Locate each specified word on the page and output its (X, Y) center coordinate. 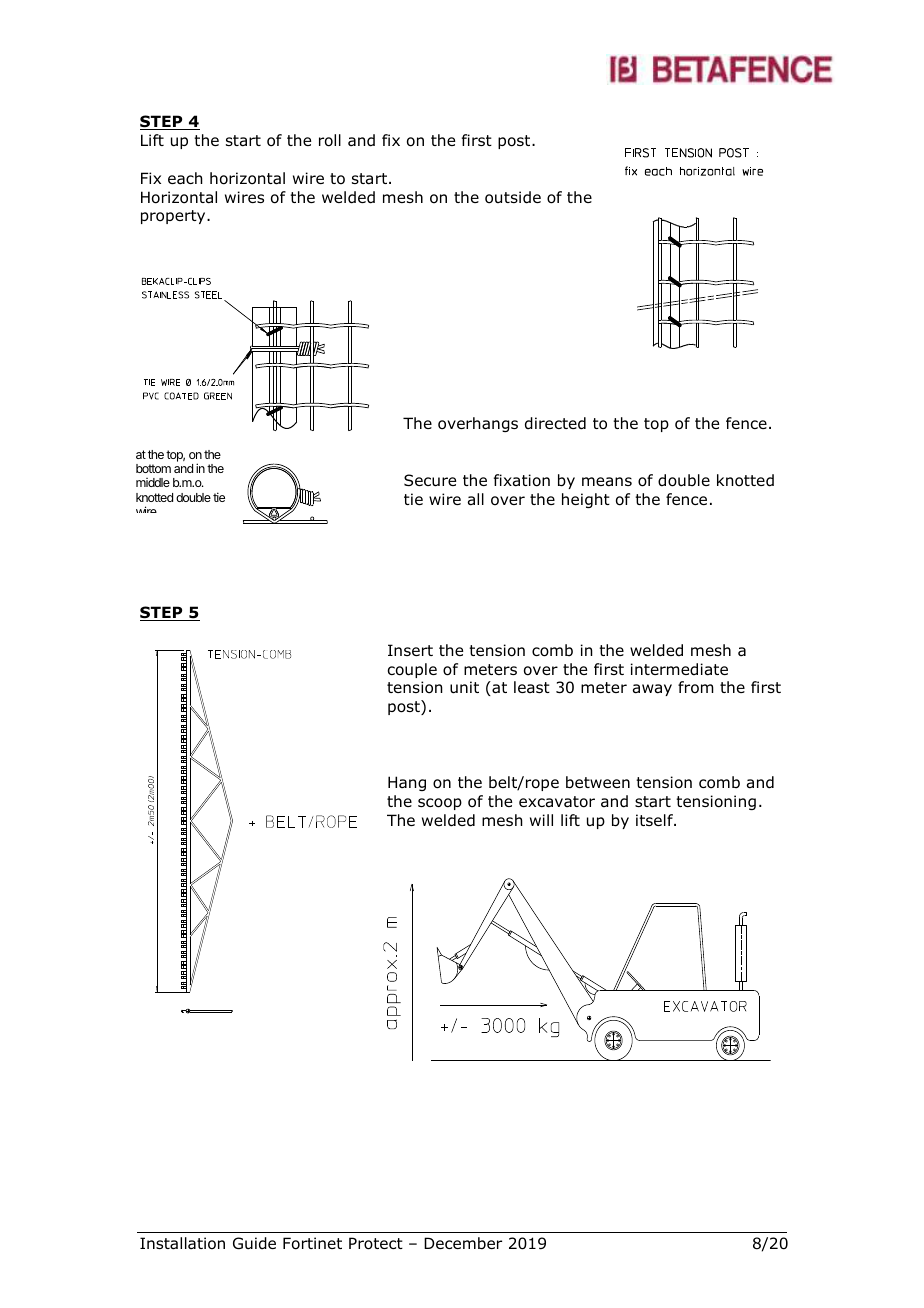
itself (655, 820)
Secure (430, 480)
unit (464, 687)
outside (513, 197)
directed (555, 423)
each (185, 178)
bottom (153, 468)
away (652, 690)
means (607, 482)
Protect (376, 1243)
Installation (182, 1243)
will (541, 820)
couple (412, 670)
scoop (440, 804)
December (463, 1243)
